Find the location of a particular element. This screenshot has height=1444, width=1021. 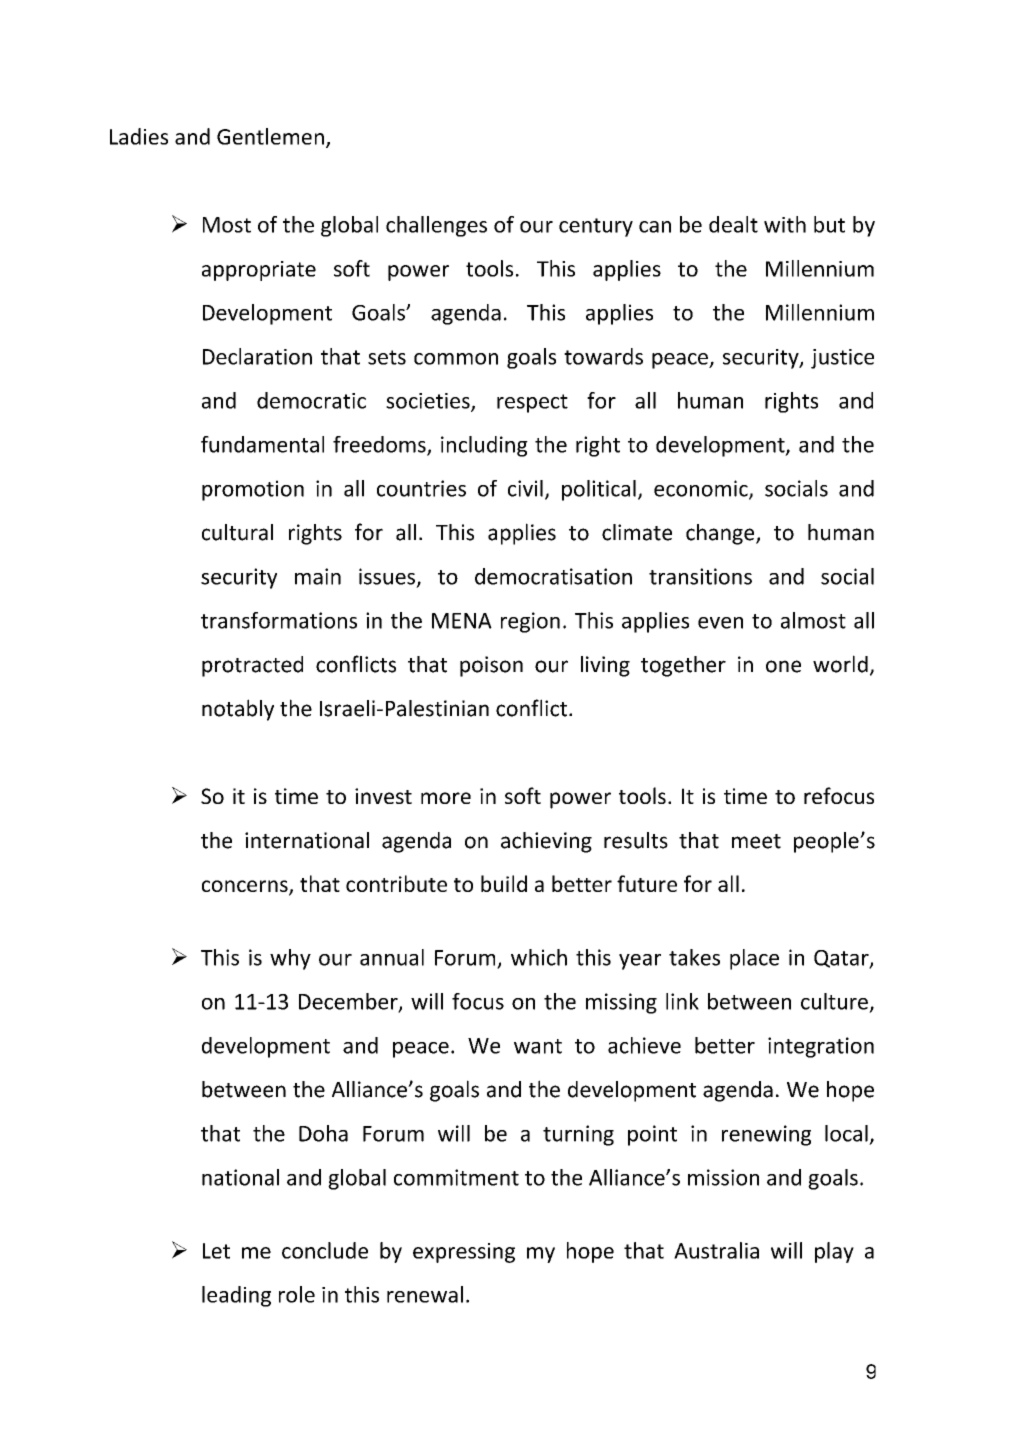

want is located at coordinates (538, 1046).
